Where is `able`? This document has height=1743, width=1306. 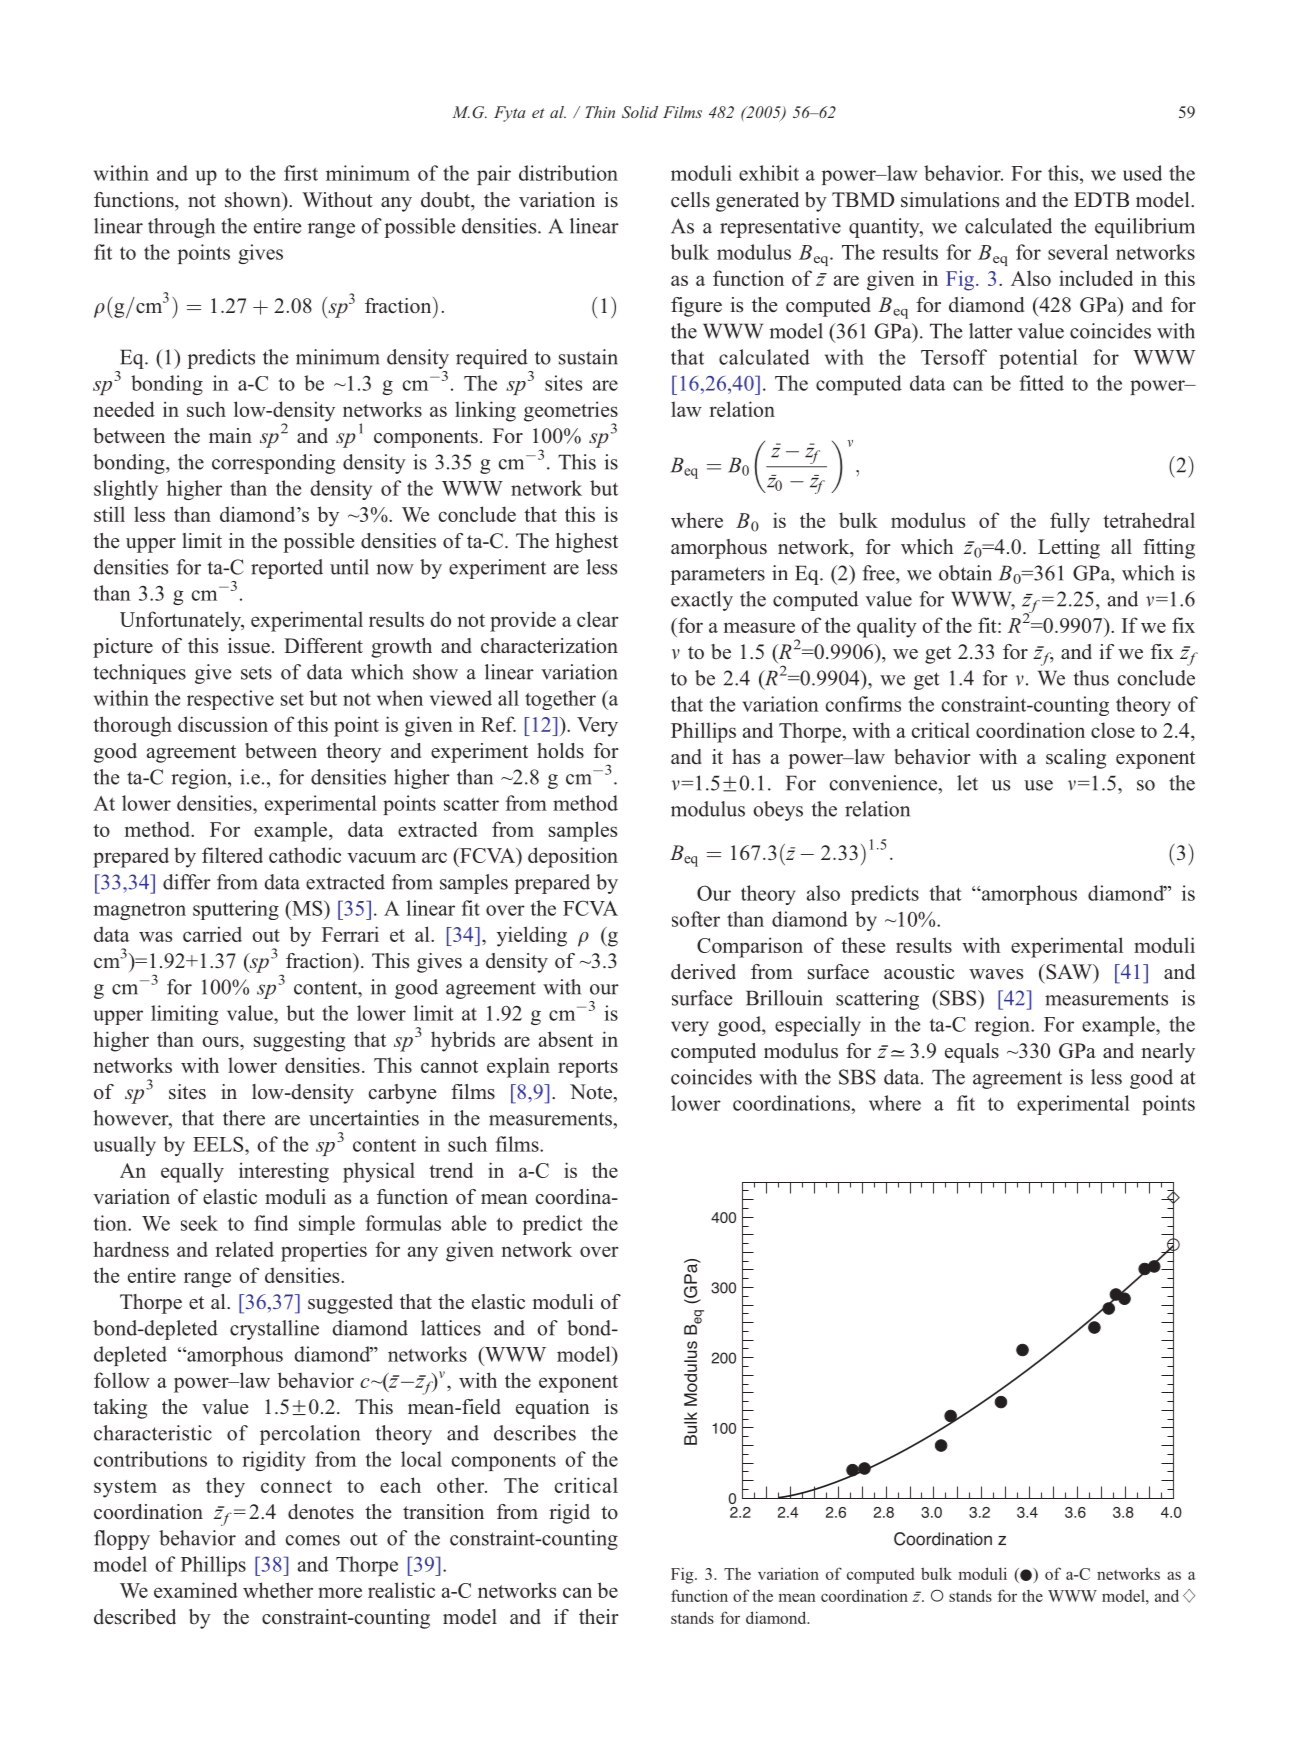 able is located at coordinates (469, 1223).
